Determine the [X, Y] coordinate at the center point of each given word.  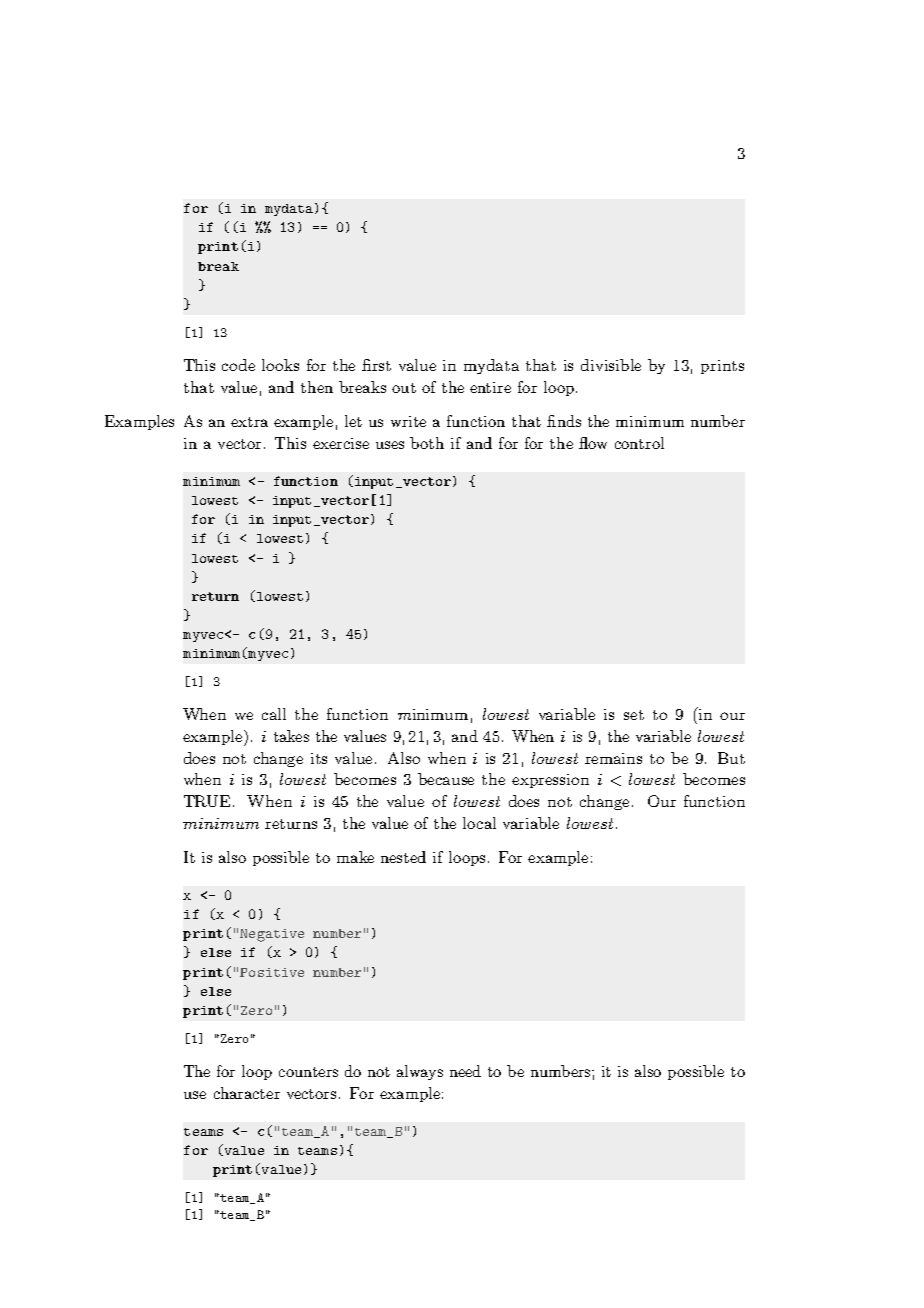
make [355, 857]
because [446, 779]
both [427, 443]
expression [550, 781]
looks [280, 365]
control [639, 443]
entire [490, 387]
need [465, 1071]
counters [308, 1072]
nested [403, 857]
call [274, 714]
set [634, 715]
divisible [611, 365]
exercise [341, 443]
